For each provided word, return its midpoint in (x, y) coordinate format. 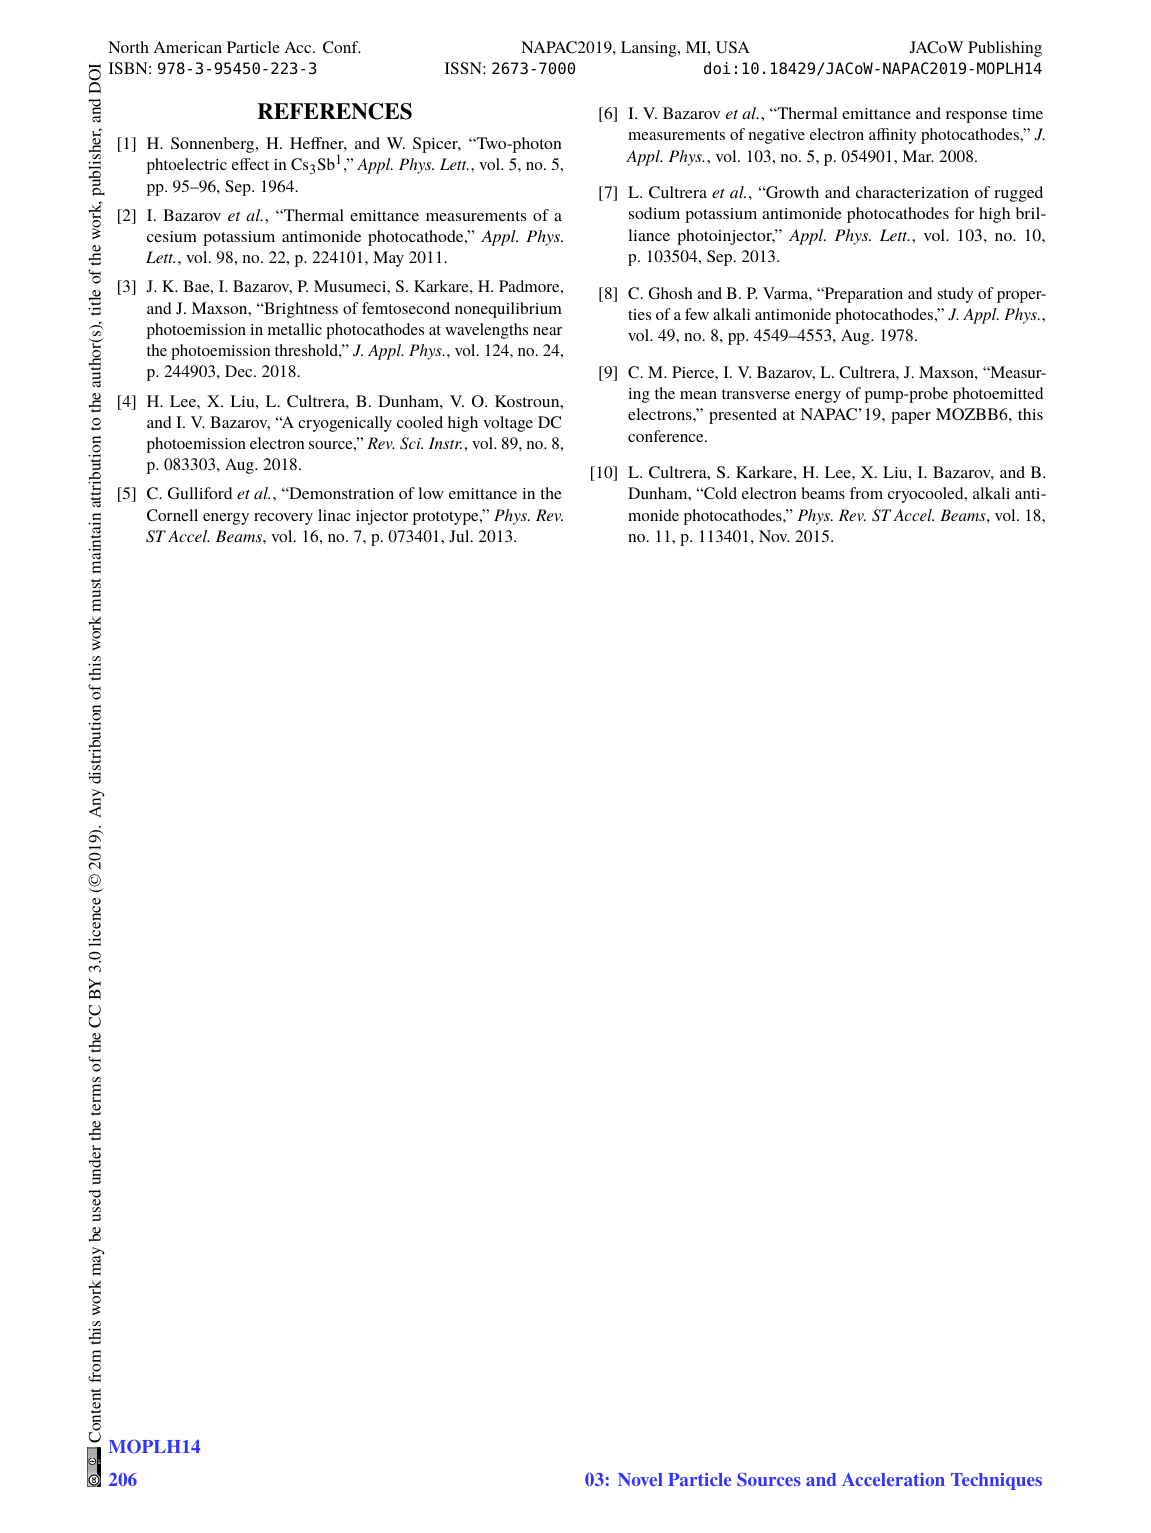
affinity (892, 136)
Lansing (650, 49)
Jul (460, 536)
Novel (640, 1479)
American (187, 47)
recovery (283, 519)
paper (911, 418)
